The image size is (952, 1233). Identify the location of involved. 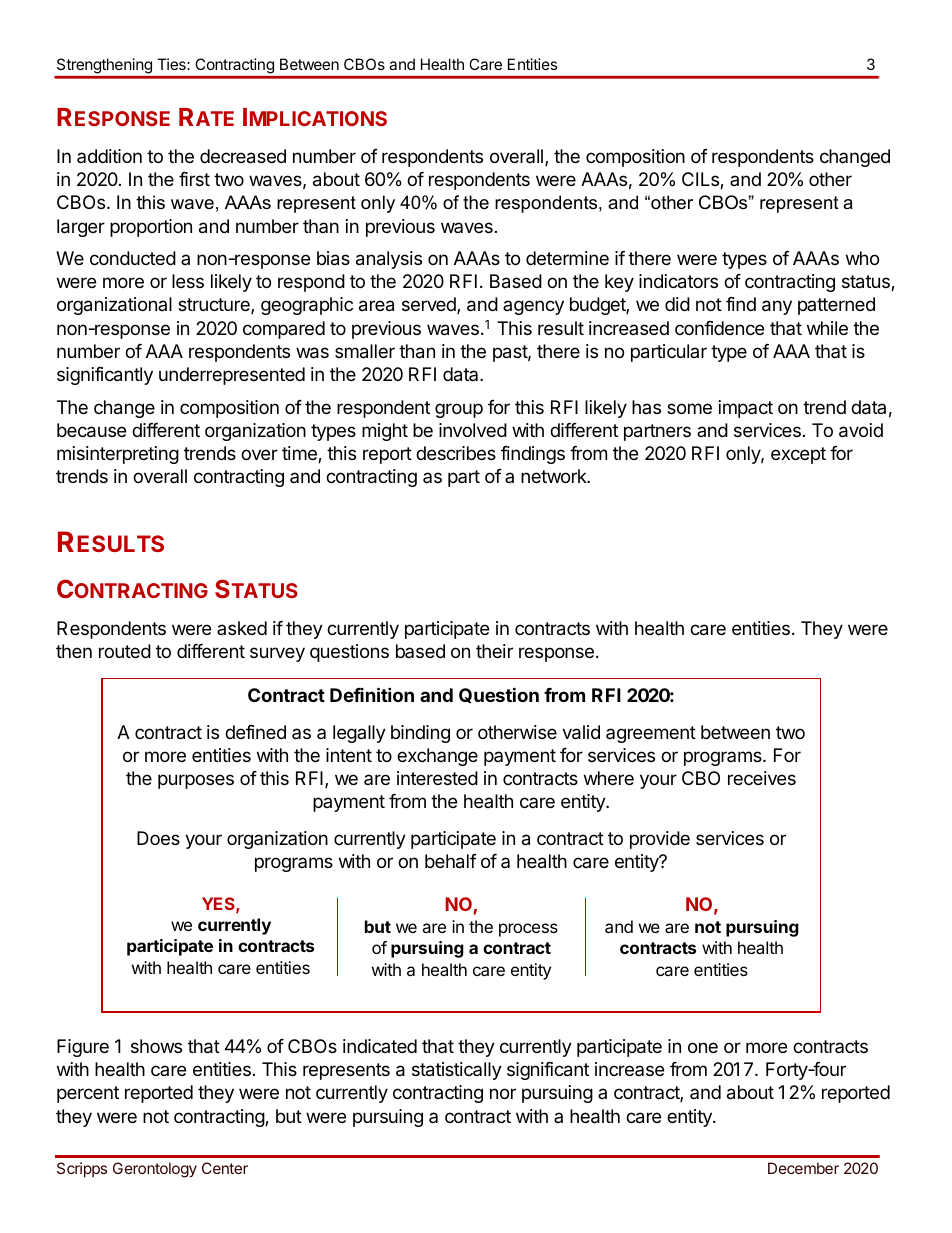
(473, 430).
